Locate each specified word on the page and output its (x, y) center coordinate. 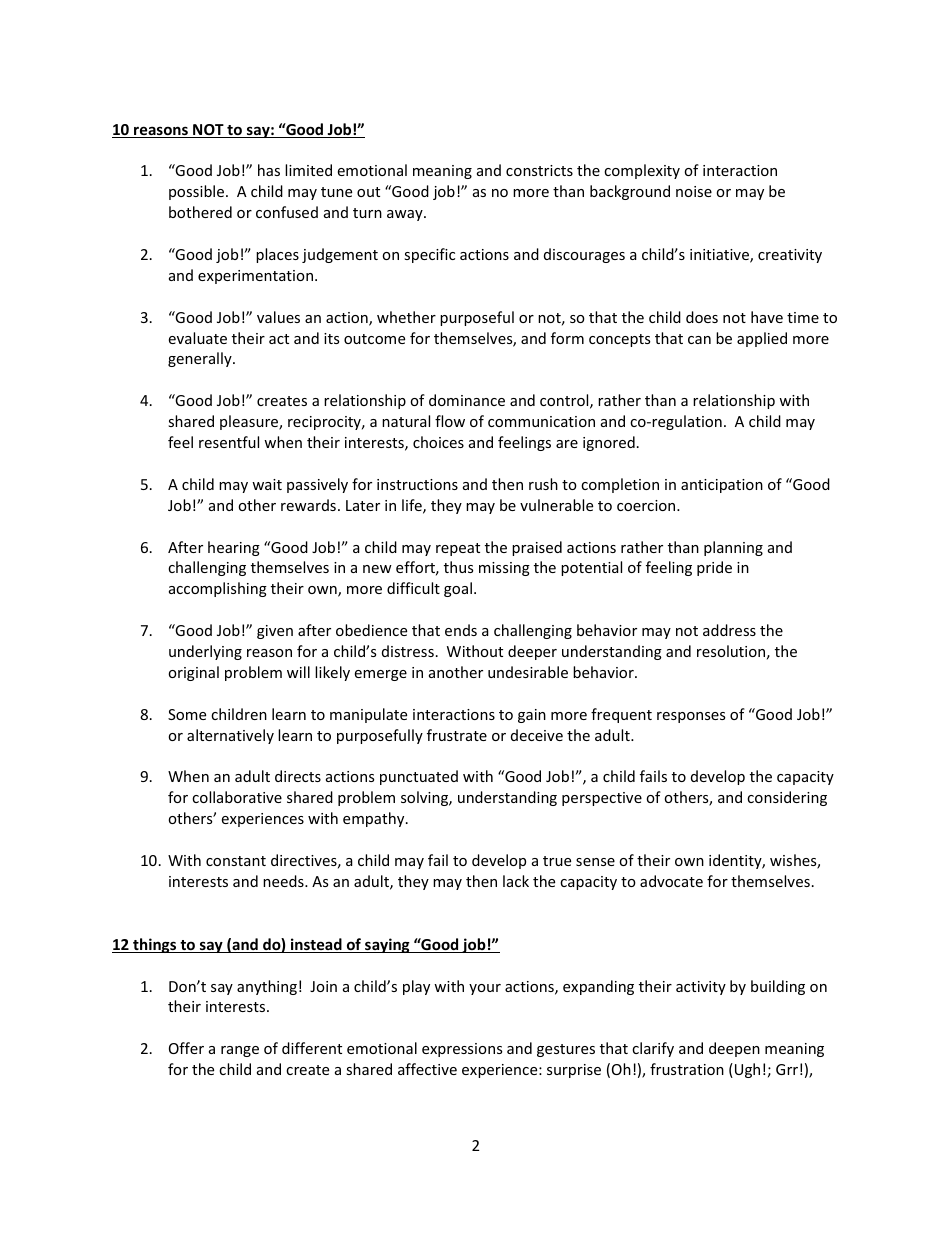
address (729, 630)
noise (694, 191)
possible (198, 192)
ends (461, 630)
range (240, 1051)
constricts (539, 170)
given (275, 632)
